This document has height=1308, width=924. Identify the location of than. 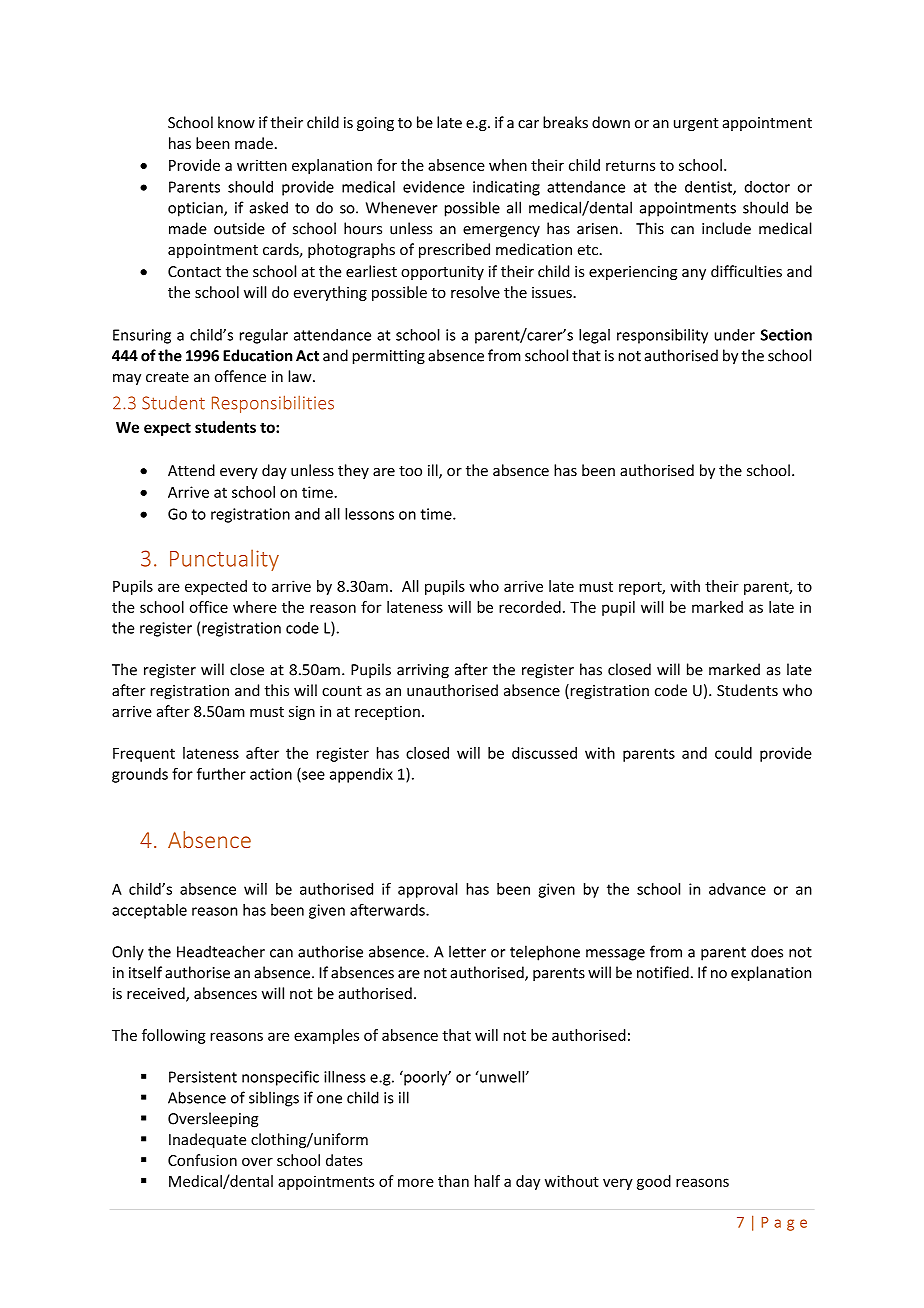
(453, 1181).
